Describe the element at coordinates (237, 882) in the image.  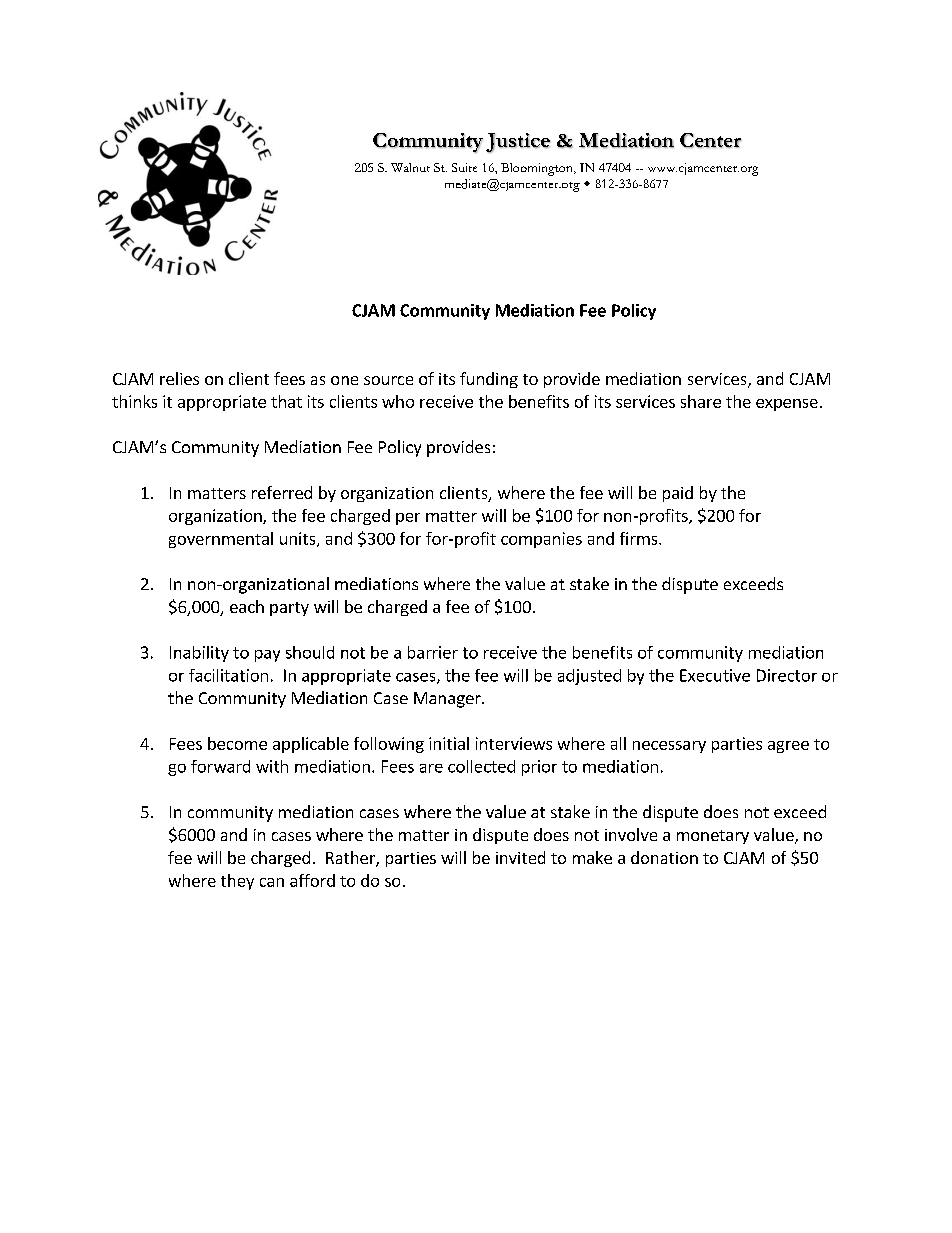
I see `they` at that location.
